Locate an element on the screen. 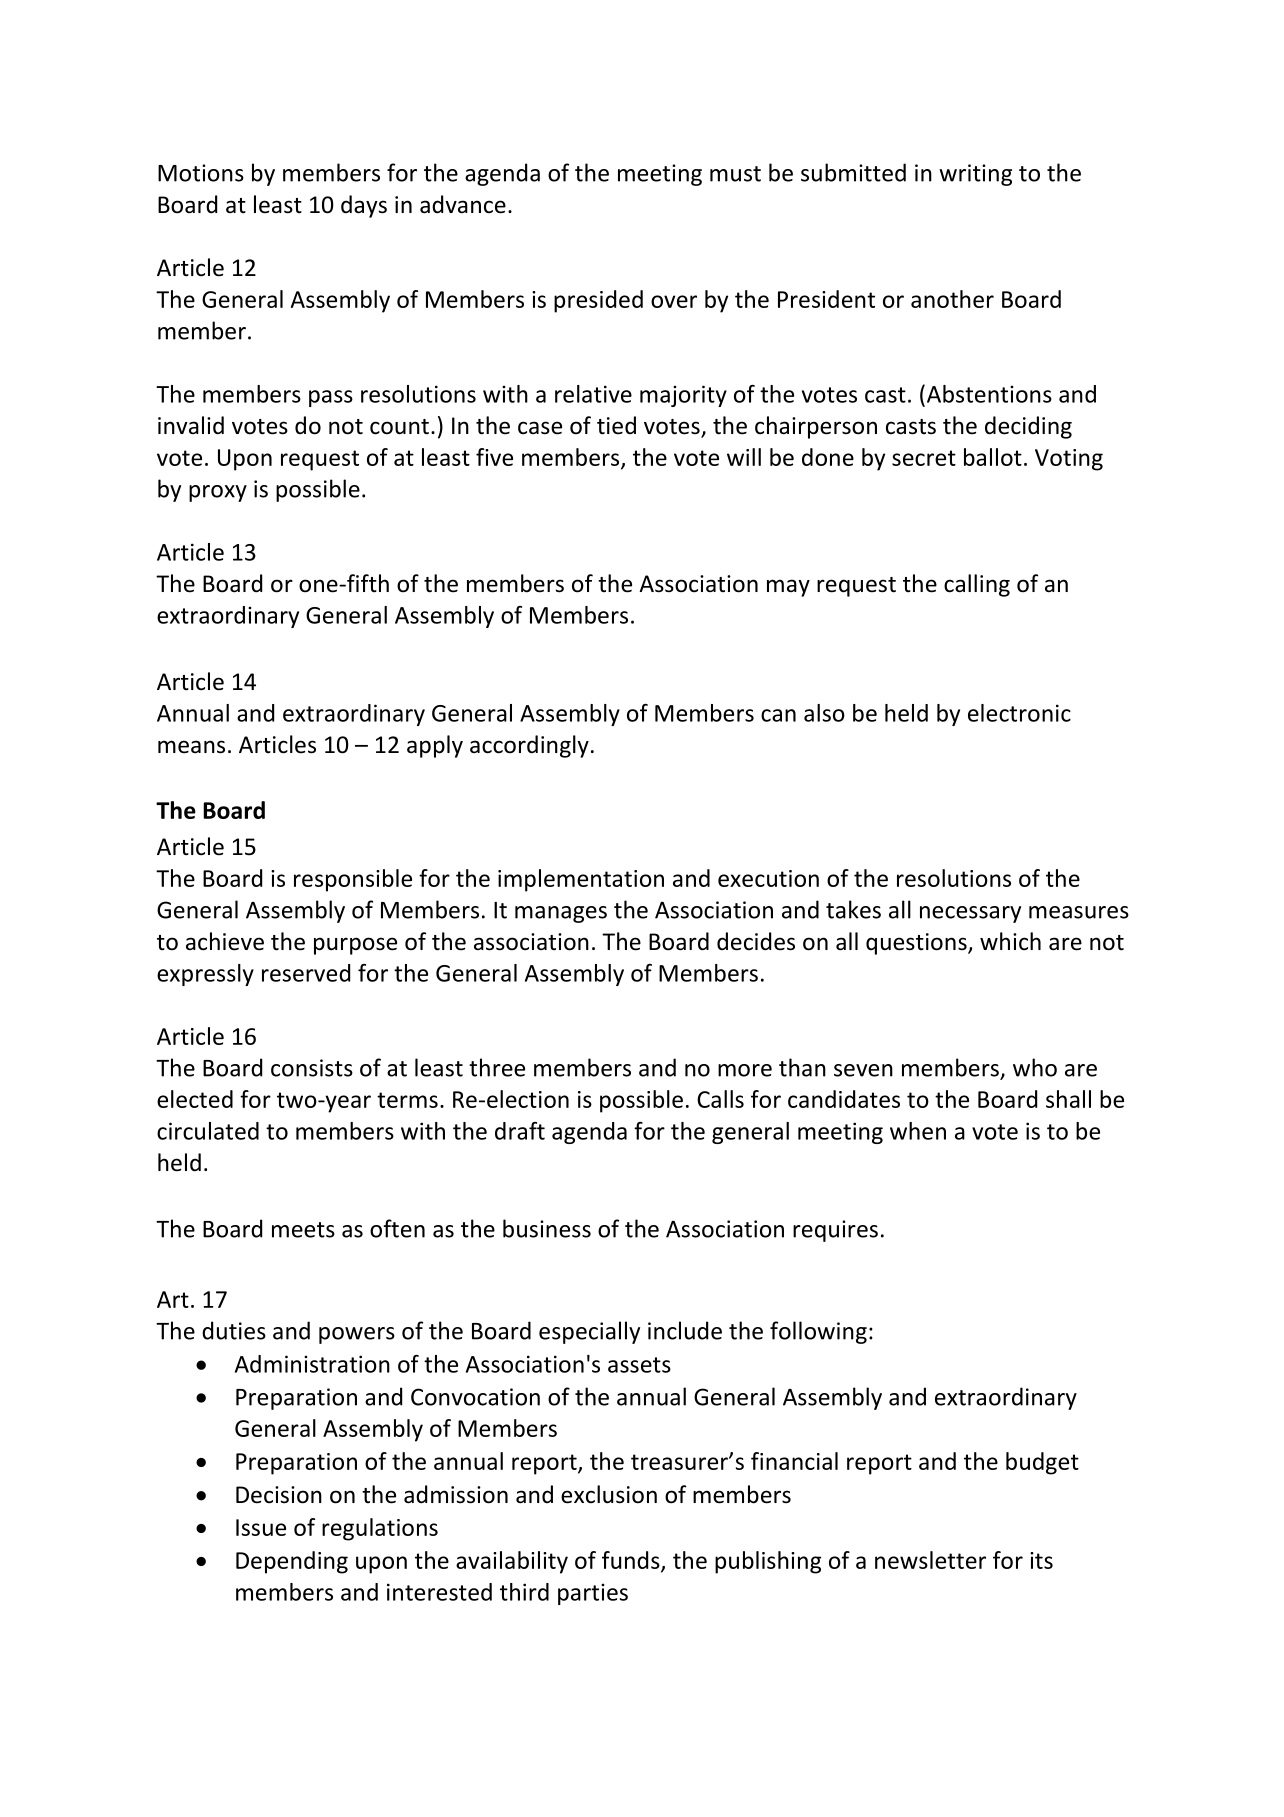 This screenshot has height=1817, width=1284. newsletter is located at coordinates (930, 1560).
